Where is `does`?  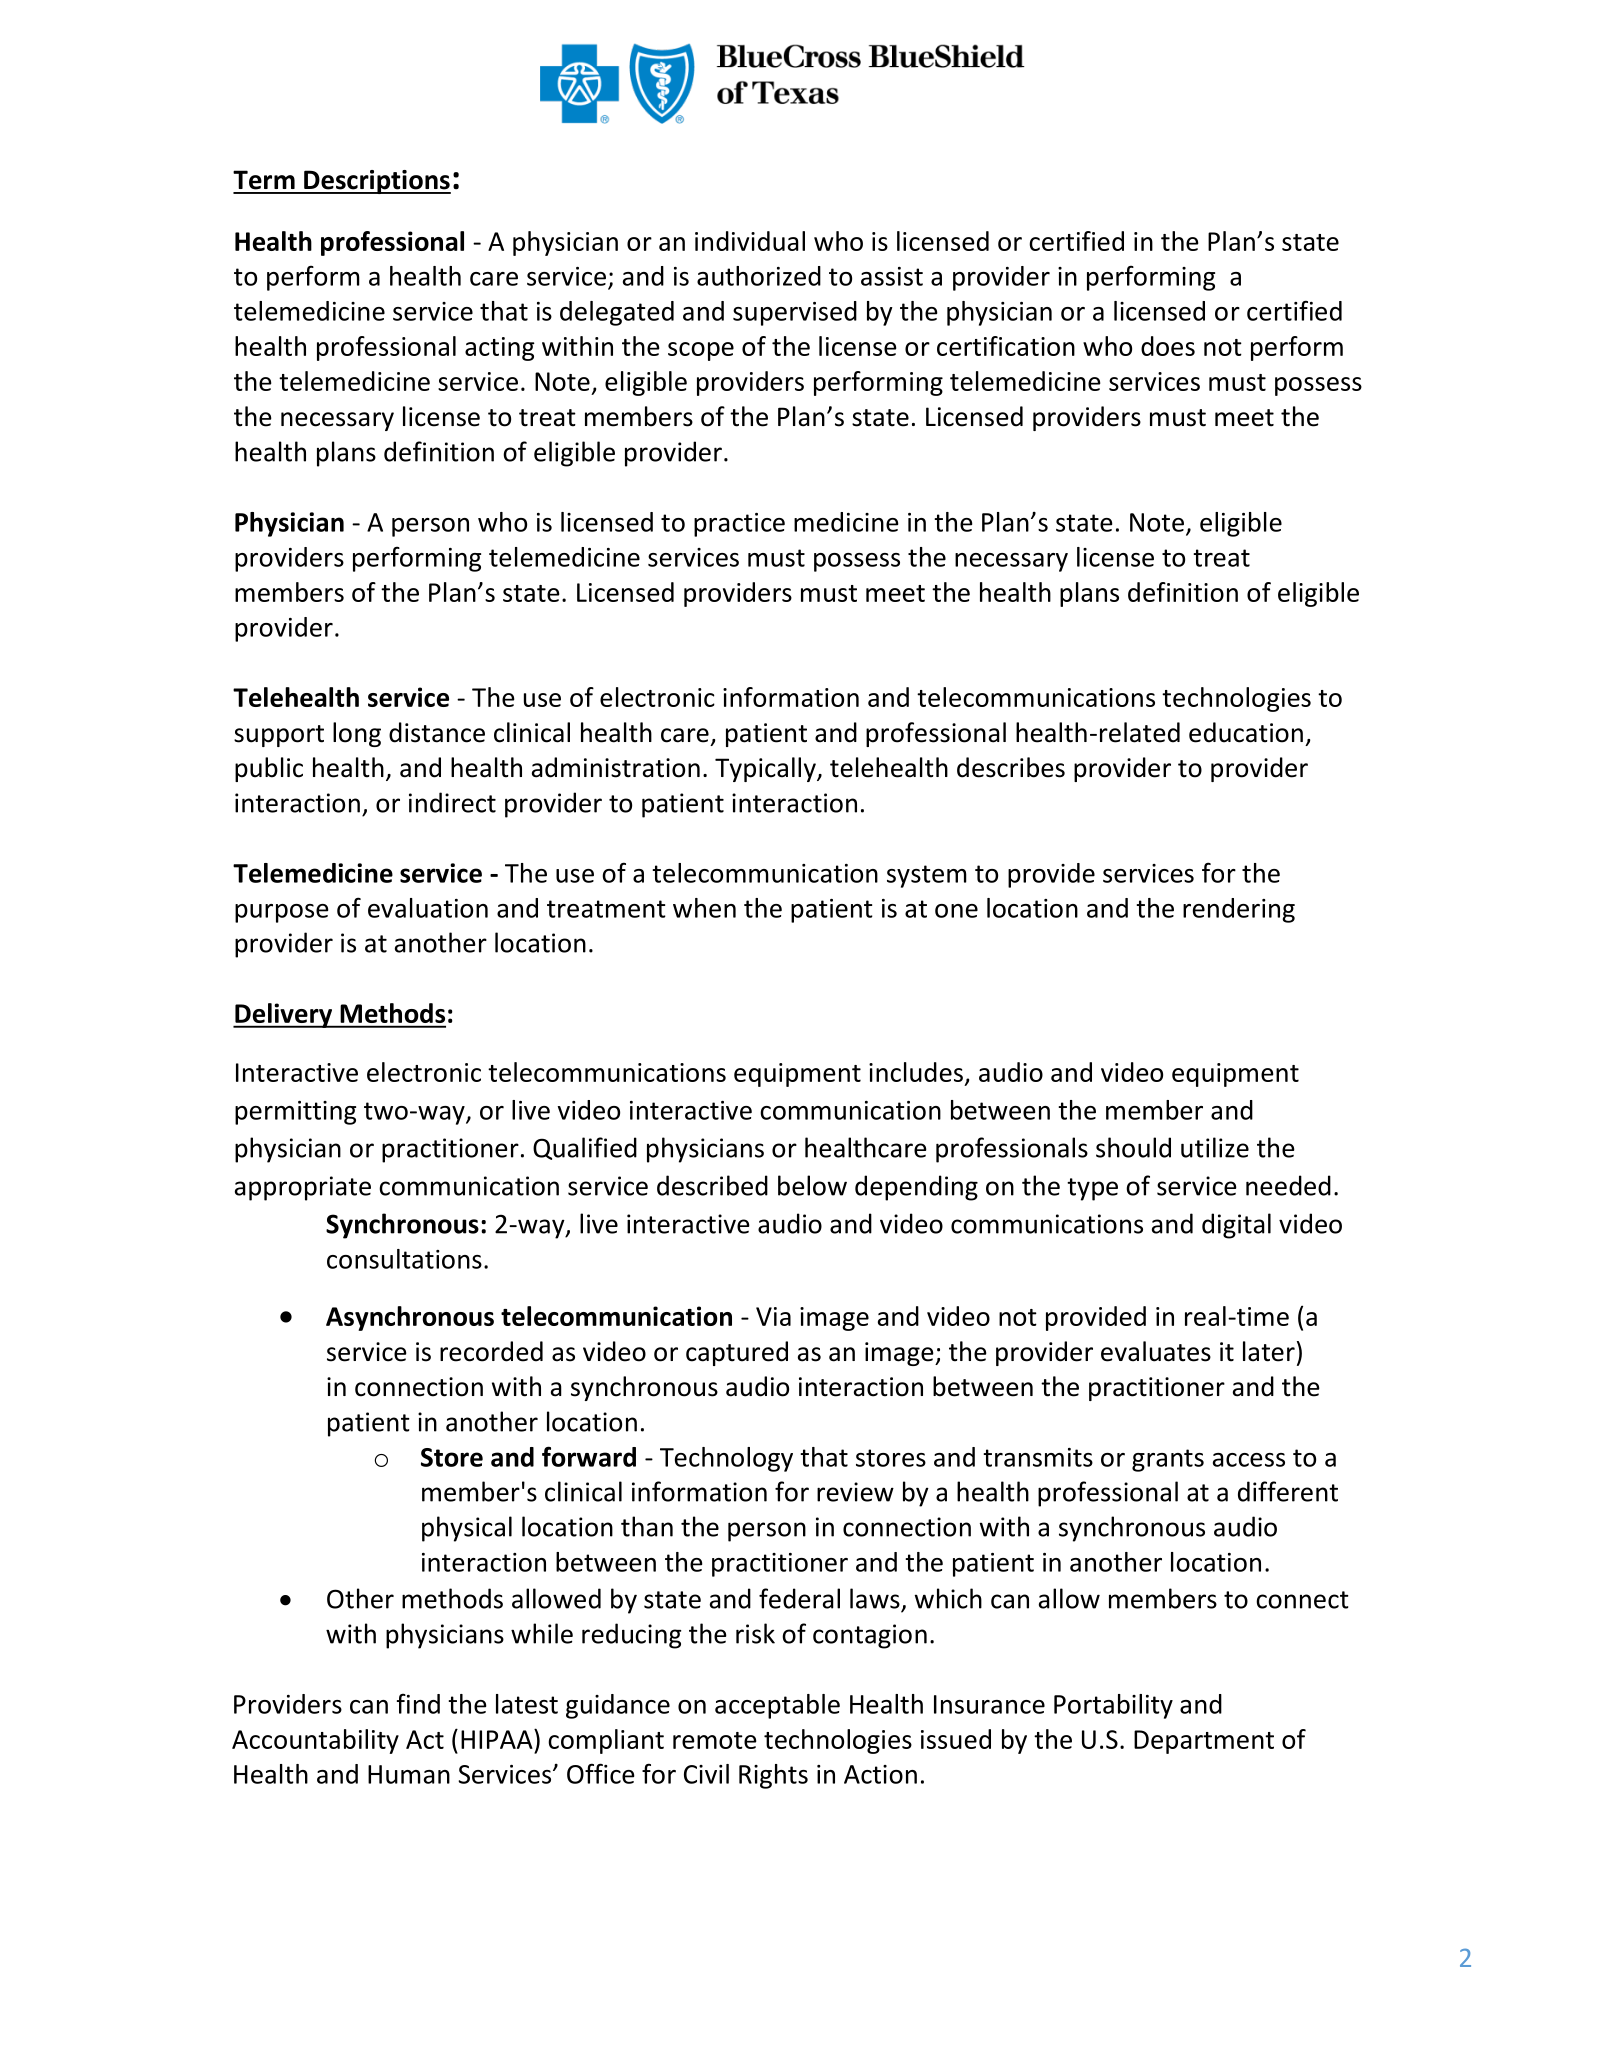
does is located at coordinates (1168, 346).
